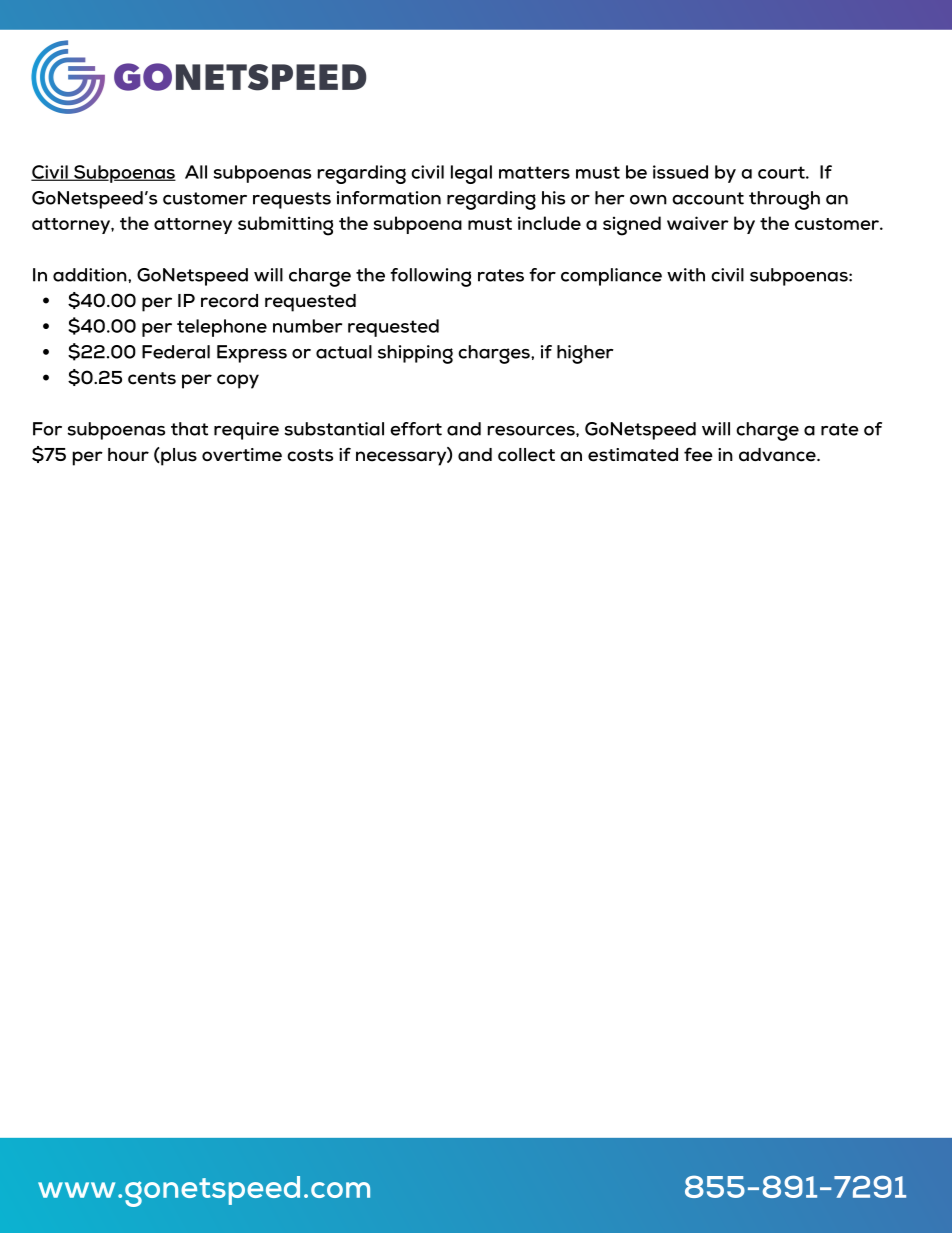  I want to click on Federal, so click(176, 352).
